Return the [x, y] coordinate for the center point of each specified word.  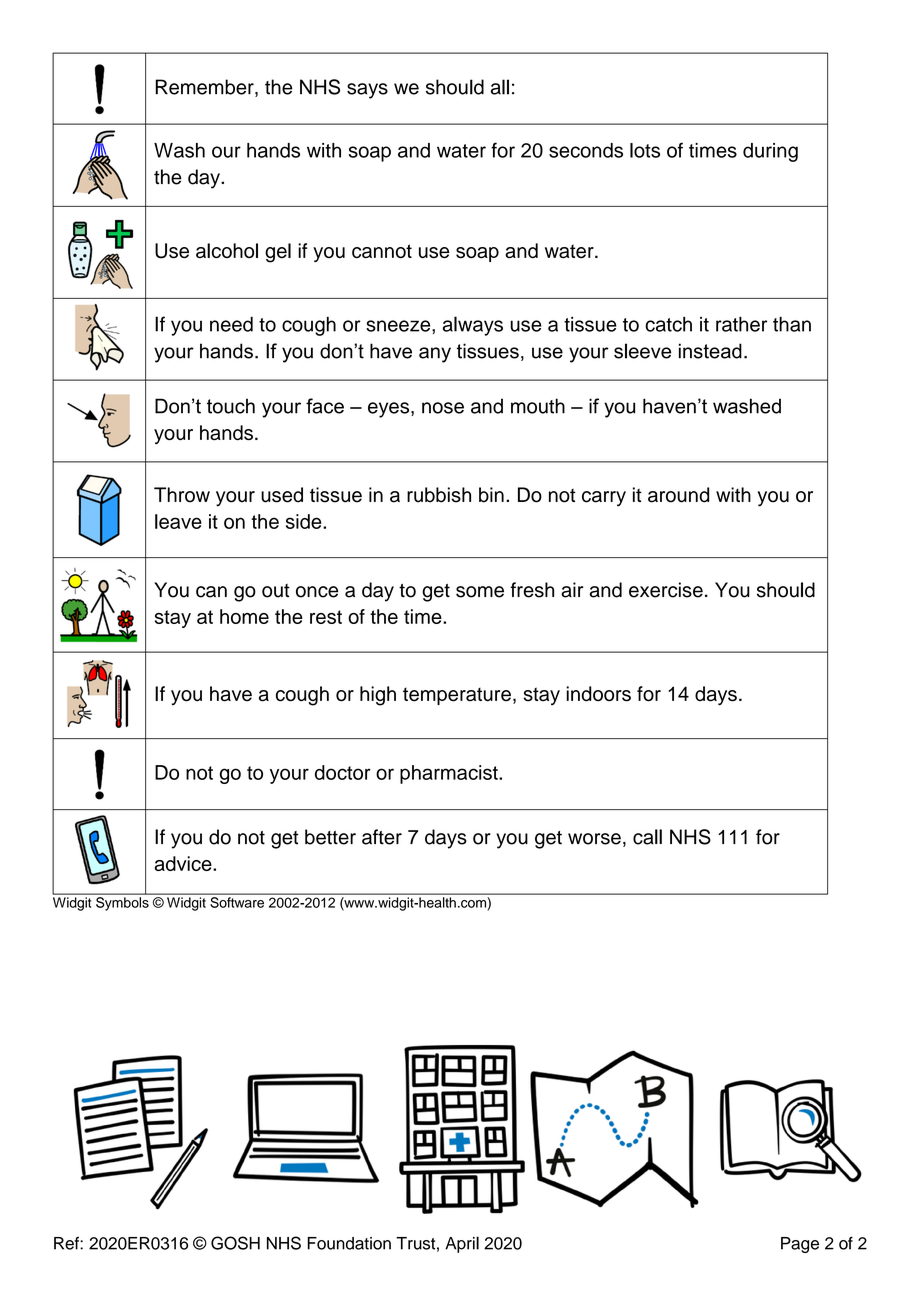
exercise [666, 590]
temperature [457, 696]
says [367, 91]
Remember [205, 88]
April [462, 1244]
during [770, 152]
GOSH [235, 1243]
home [244, 616]
